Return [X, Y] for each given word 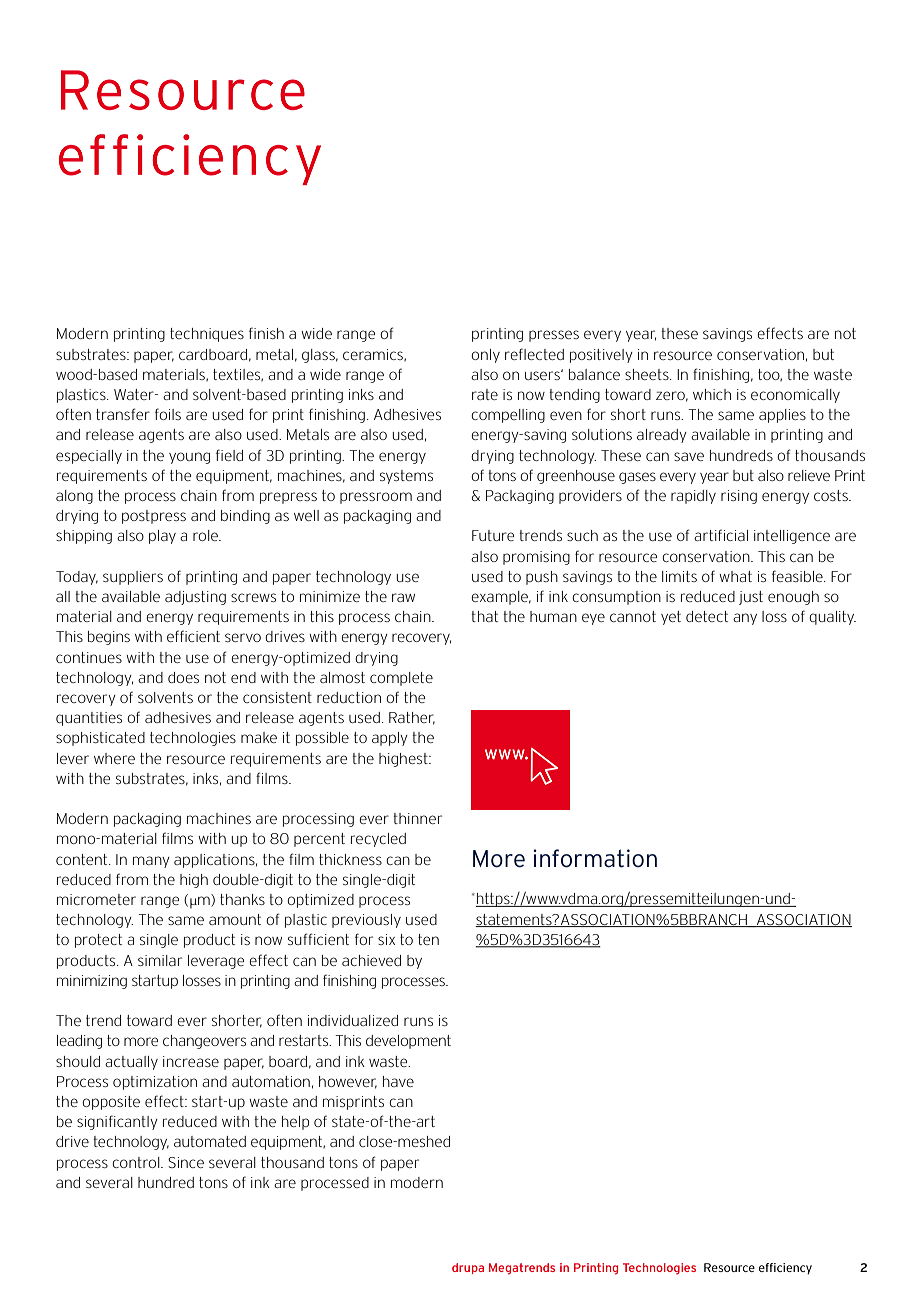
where [114, 758]
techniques [207, 335]
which [712, 394]
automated [210, 1141]
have [398, 1081]
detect [707, 616]
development [408, 1042]
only [485, 356]
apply [390, 739]
